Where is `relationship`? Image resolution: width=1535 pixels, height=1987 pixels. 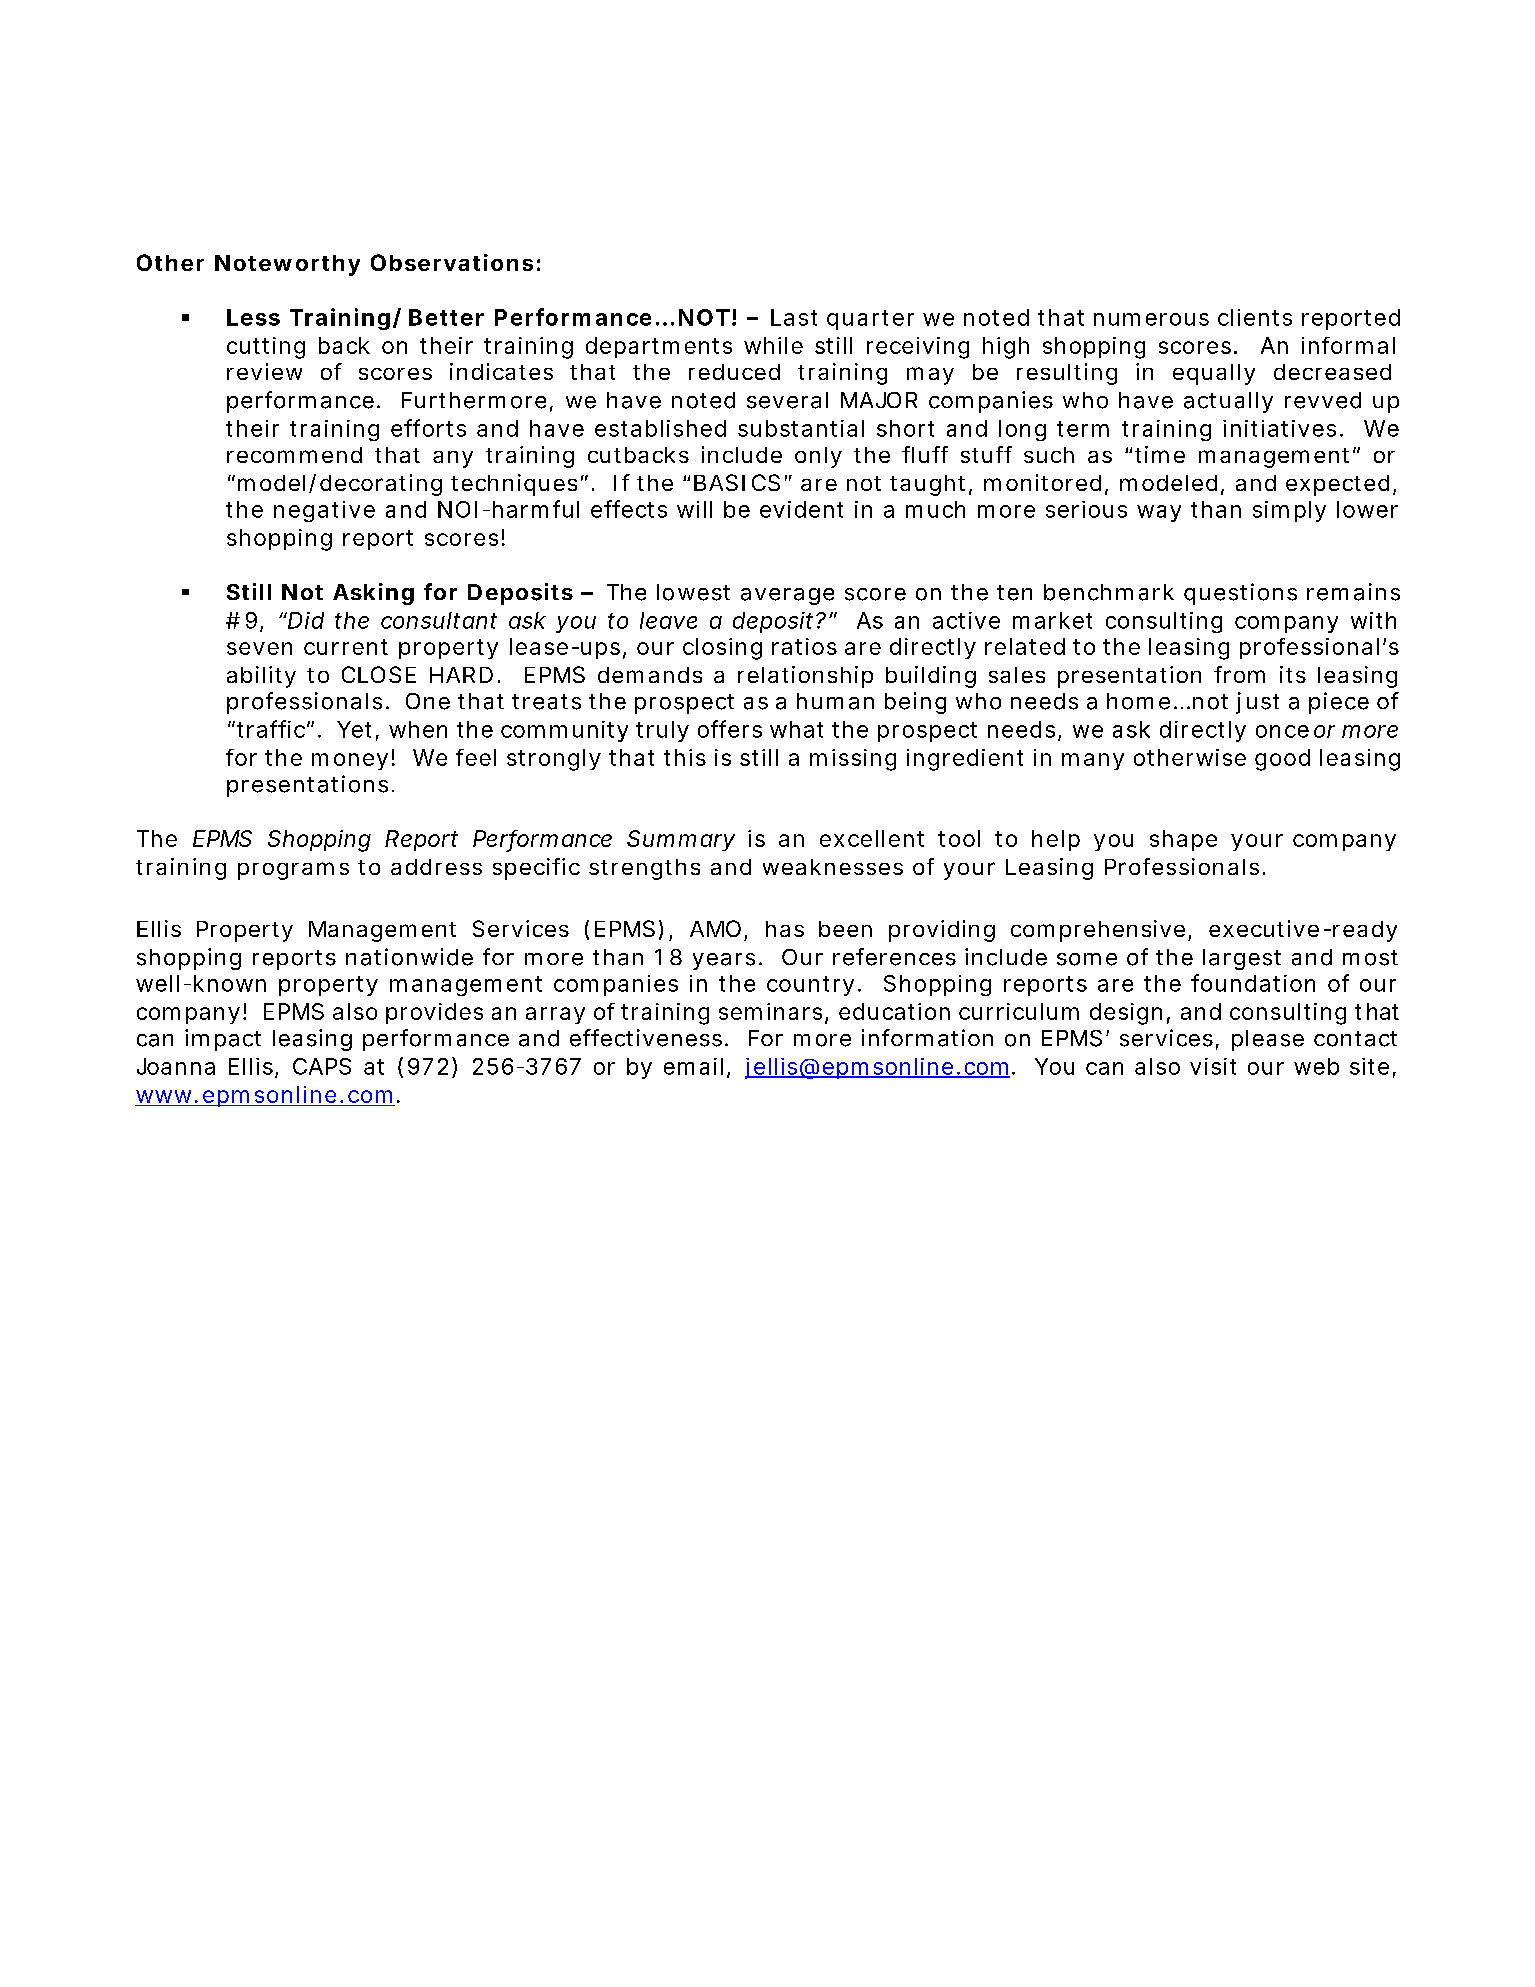
relationship is located at coordinates (805, 677).
